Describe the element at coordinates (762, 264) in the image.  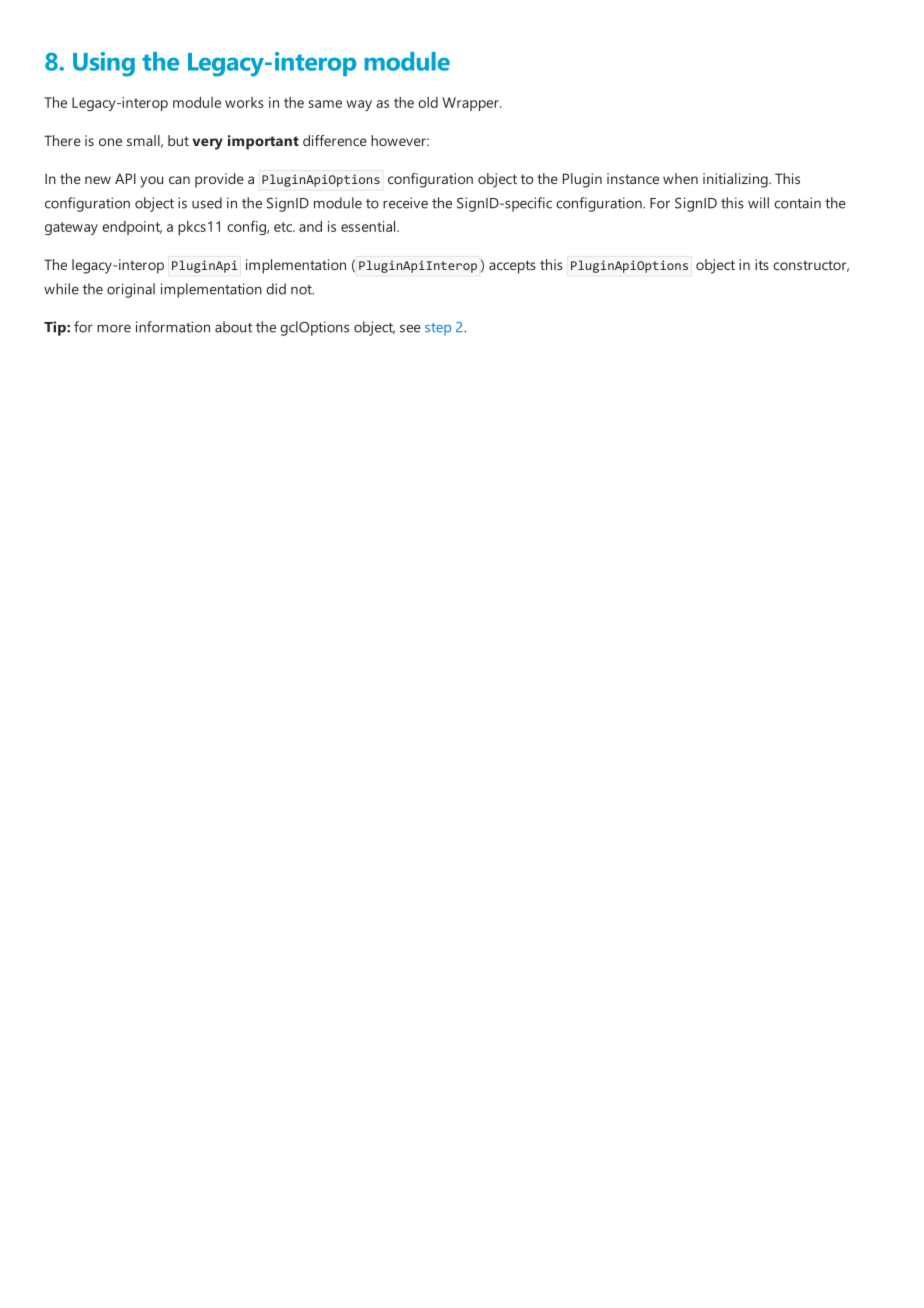
I see `its` at that location.
